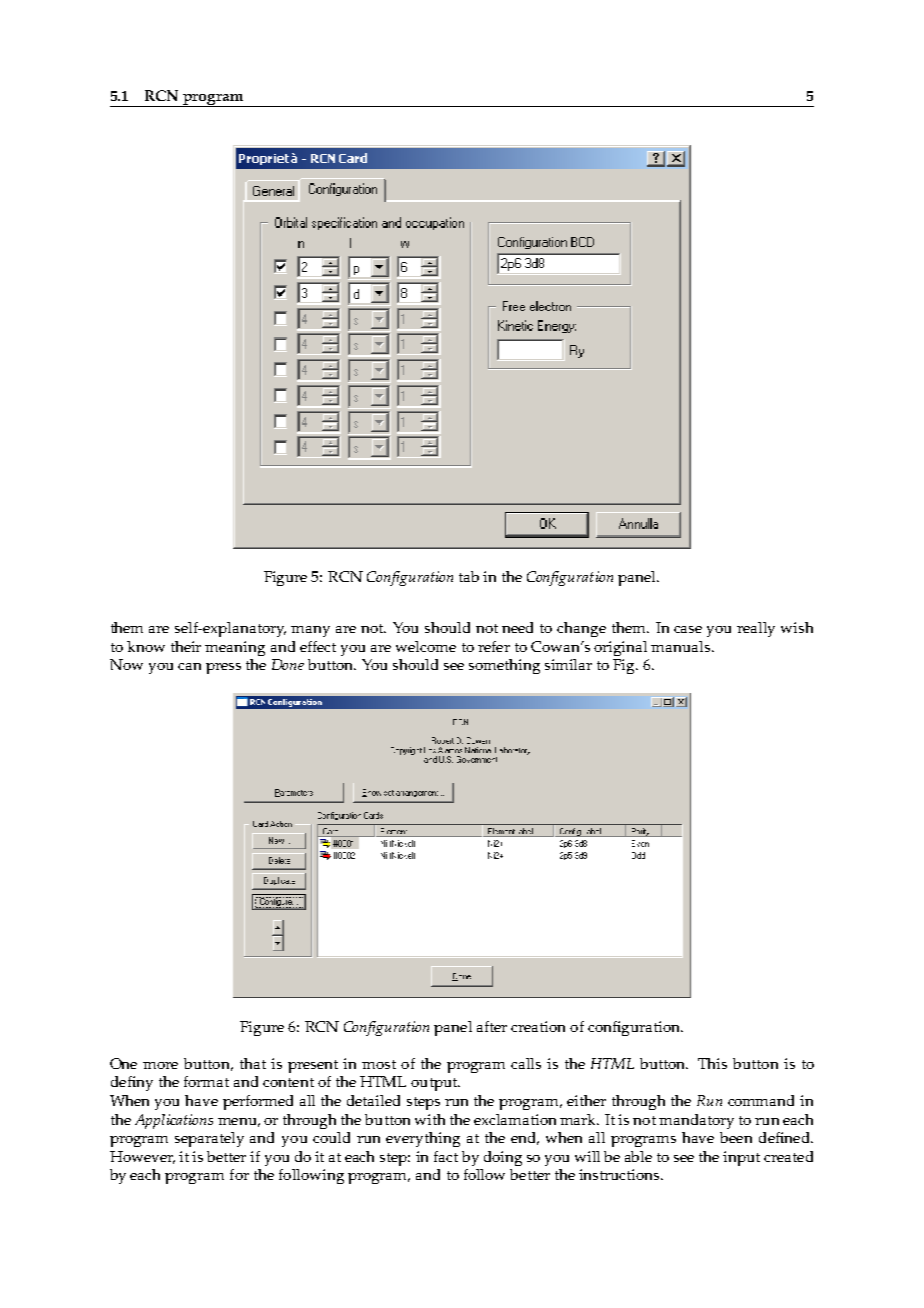  I want to click on fact, so click(446, 1156).
